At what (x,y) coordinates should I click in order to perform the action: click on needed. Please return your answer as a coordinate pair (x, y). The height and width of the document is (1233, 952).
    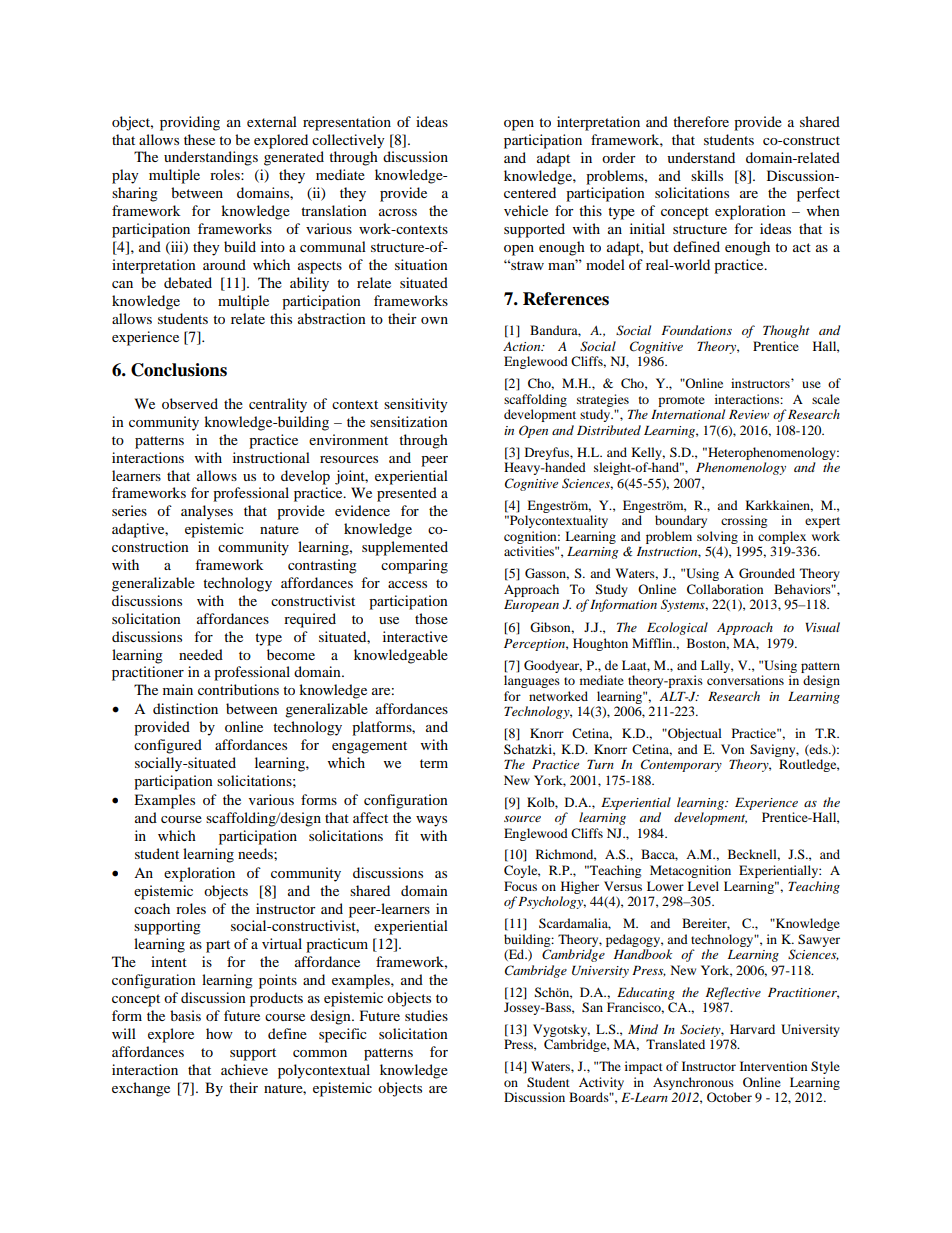
    Looking at the image, I should click on (201, 654).
